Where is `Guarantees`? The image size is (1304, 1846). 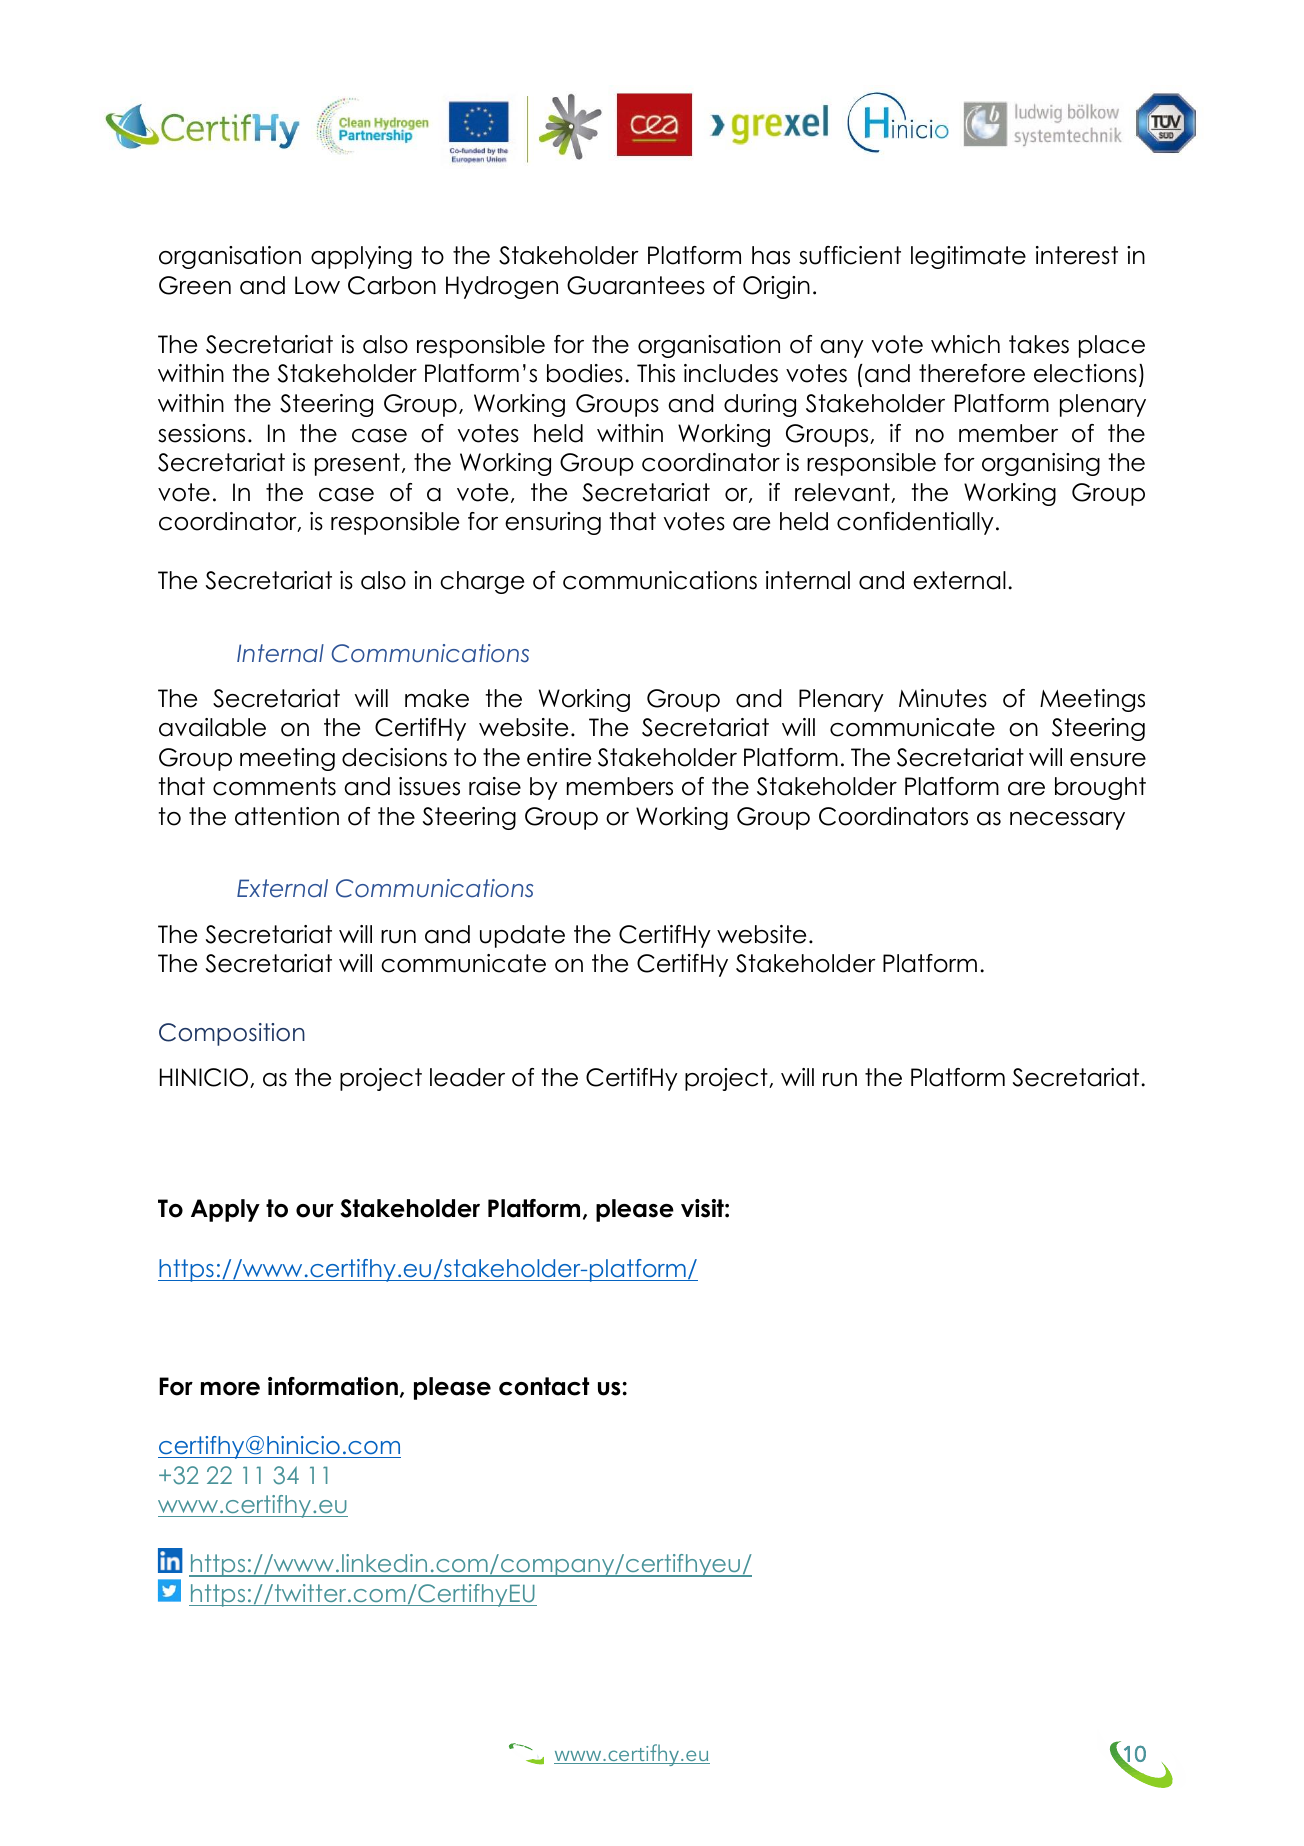
Guarantees is located at coordinates (636, 285).
